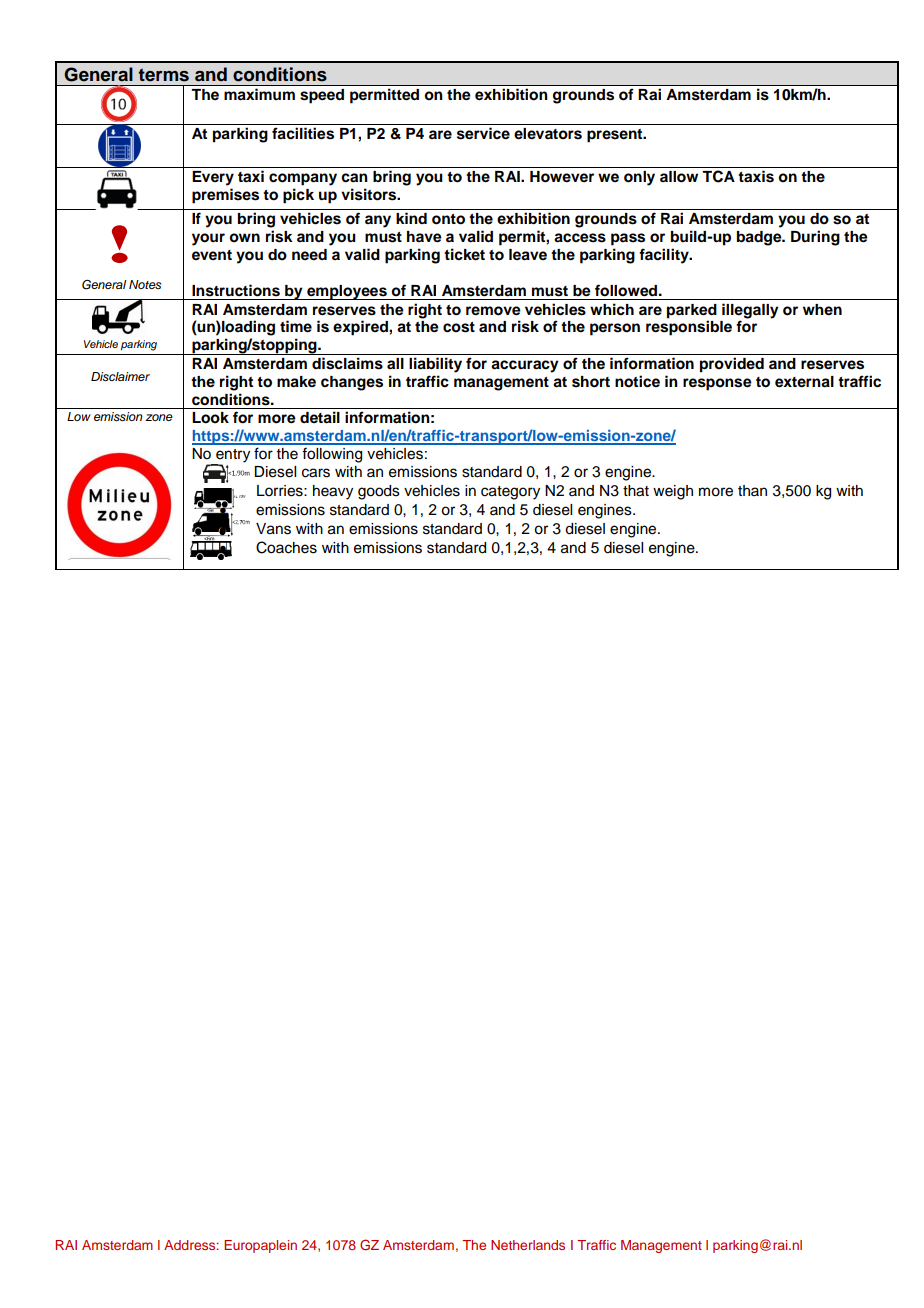  I want to click on Look, so click(210, 418).
